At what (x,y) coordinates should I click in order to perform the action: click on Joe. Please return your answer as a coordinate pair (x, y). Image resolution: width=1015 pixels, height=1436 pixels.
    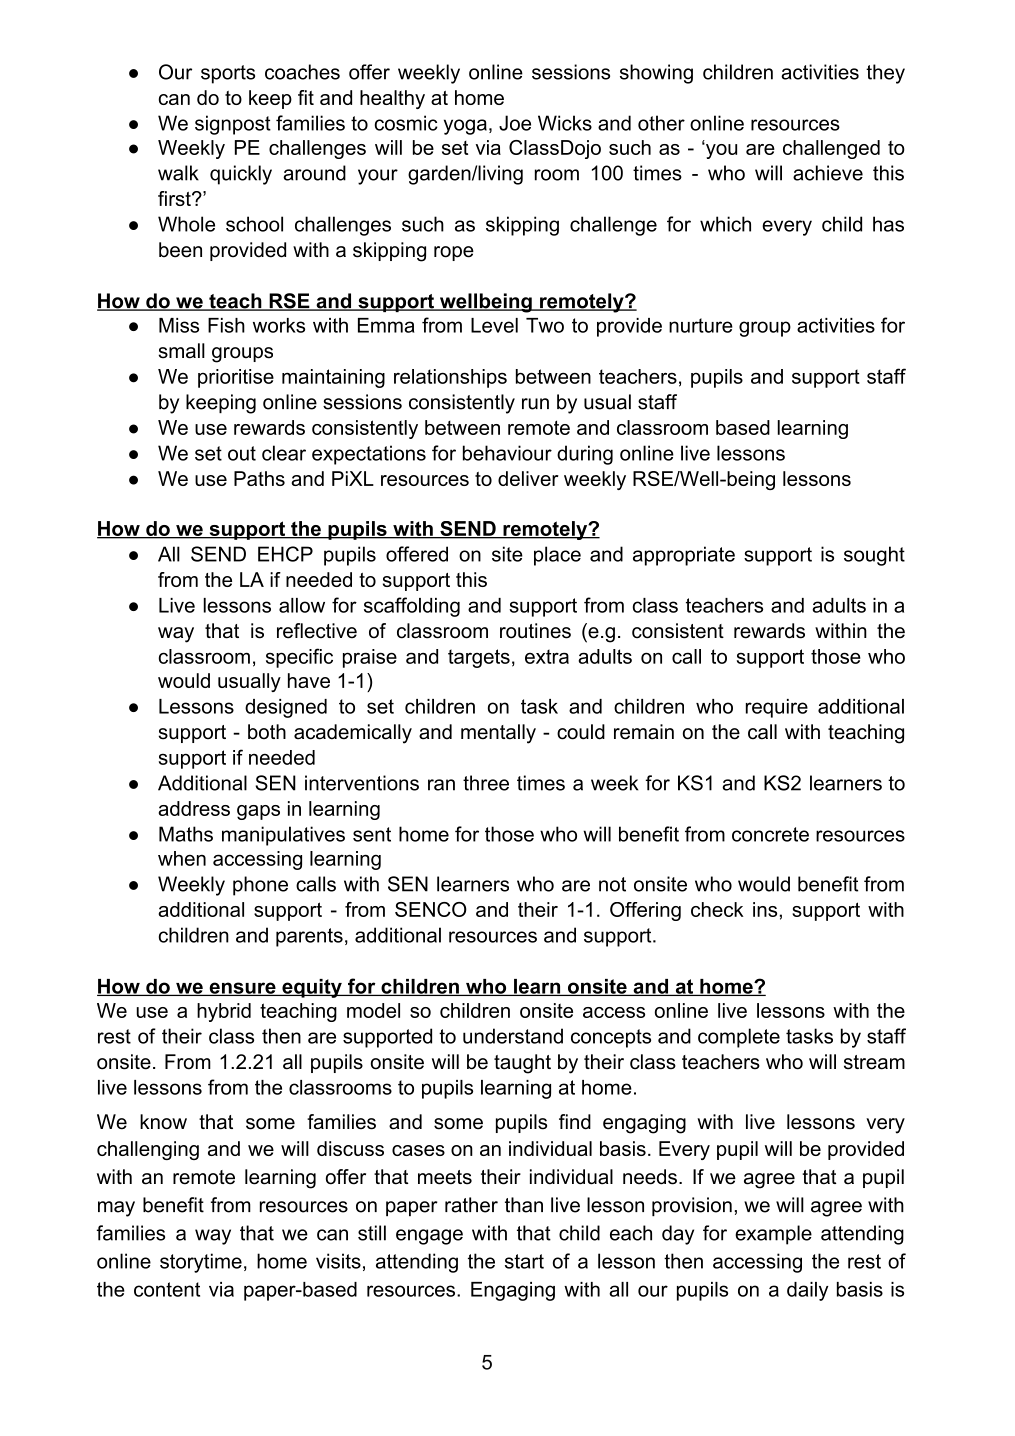
    Looking at the image, I should click on (515, 123).
